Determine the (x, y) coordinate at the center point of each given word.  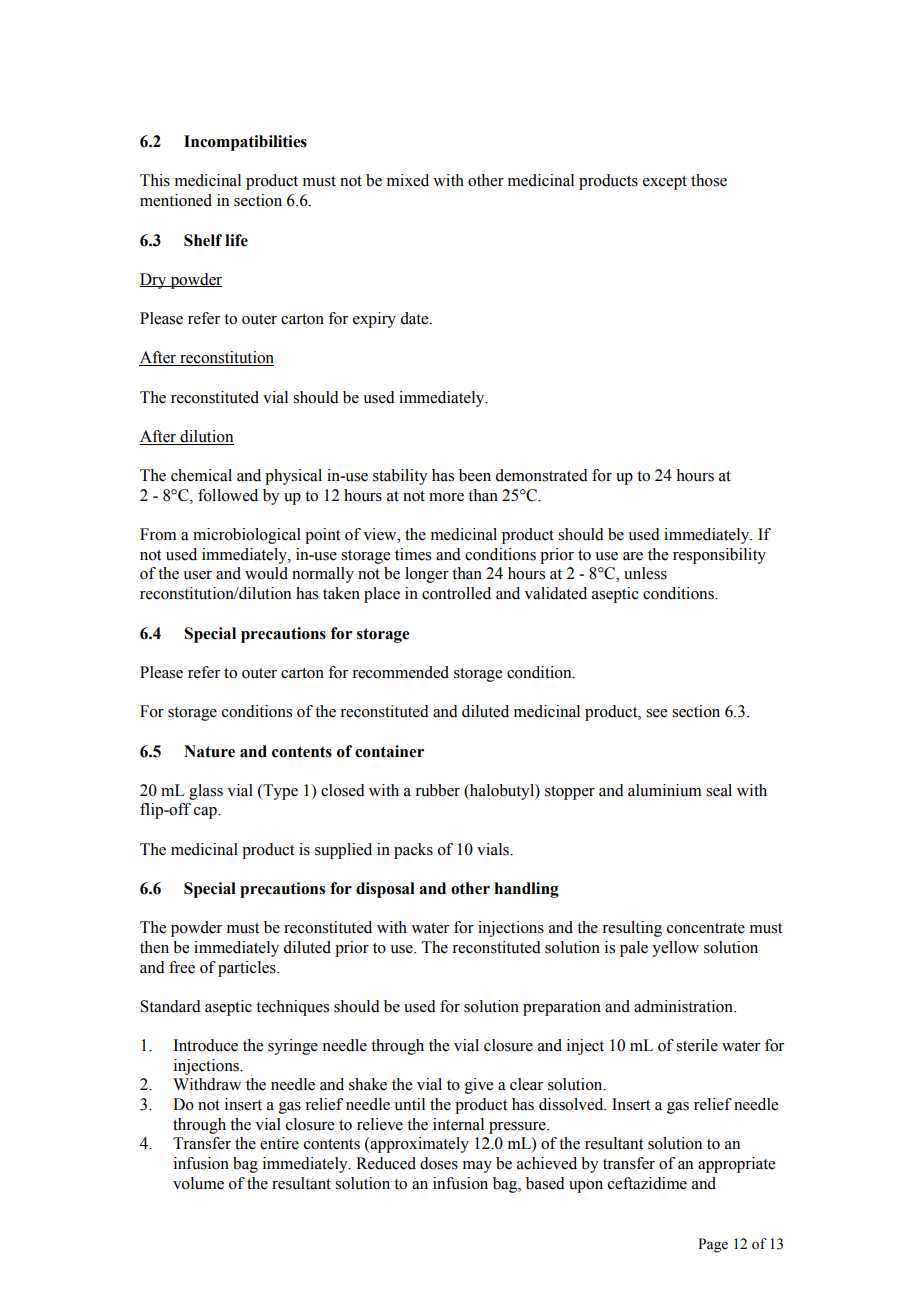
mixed (408, 180)
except (665, 183)
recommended (400, 672)
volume (198, 1183)
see (656, 713)
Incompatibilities (245, 143)
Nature (209, 751)
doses (439, 1163)
